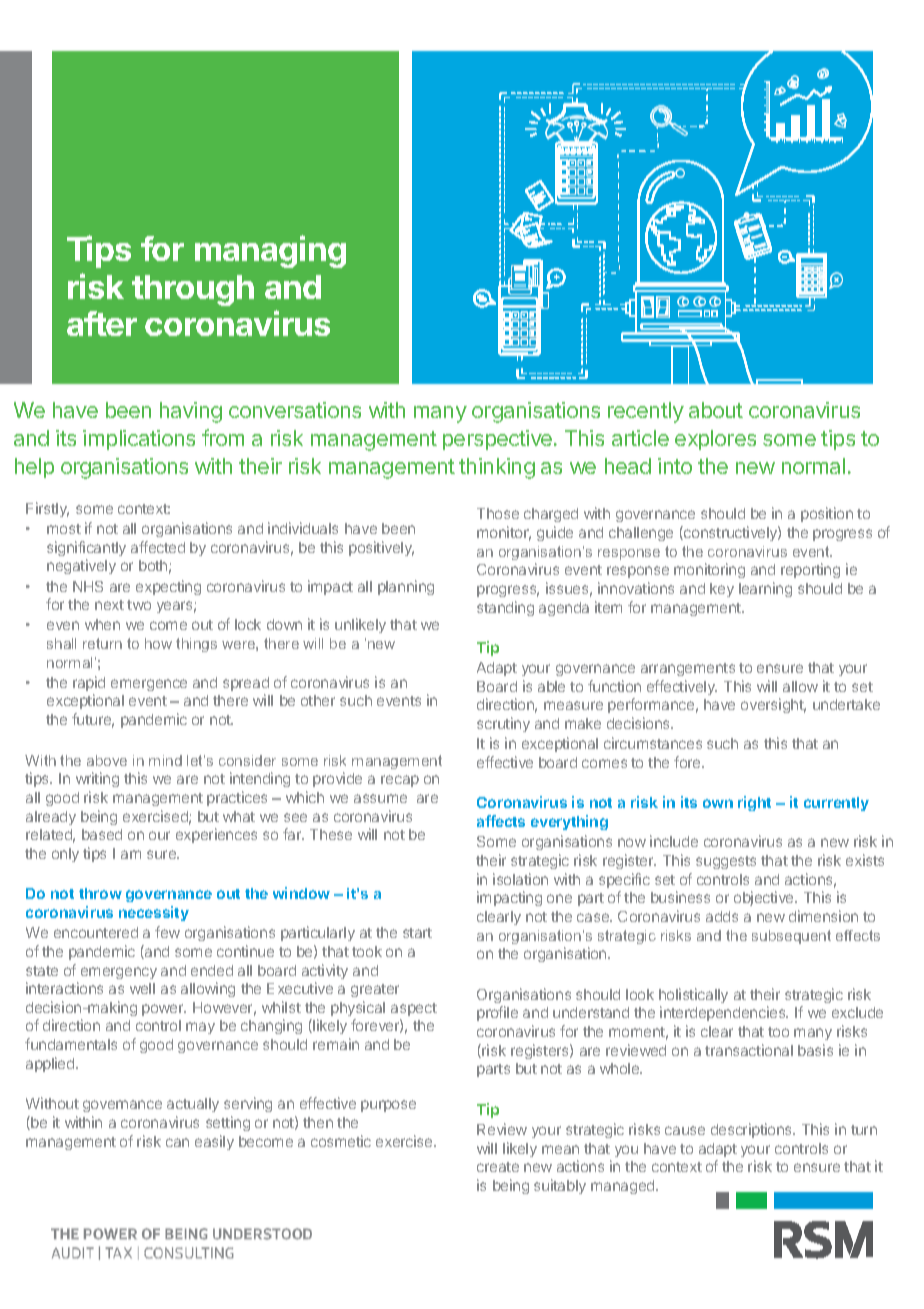 The height and width of the screenshot is (1309, 924). I want to click on easily, so click(214, 1142).
